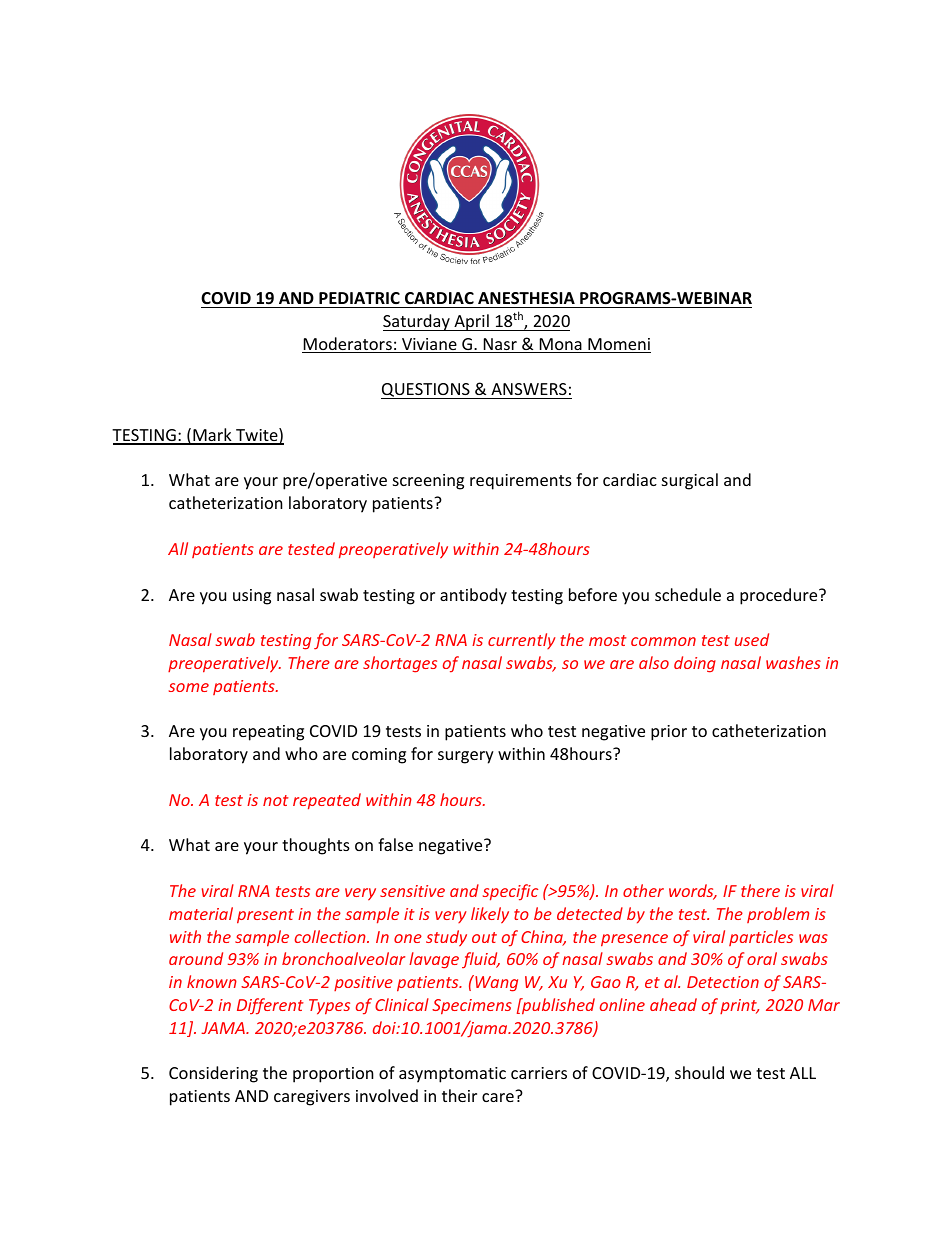 Image resolution: width=952 pixels, height=1233 pixels. Describe the element at coordinates (276, 800) in the screenshot. I see `not` at that location.
